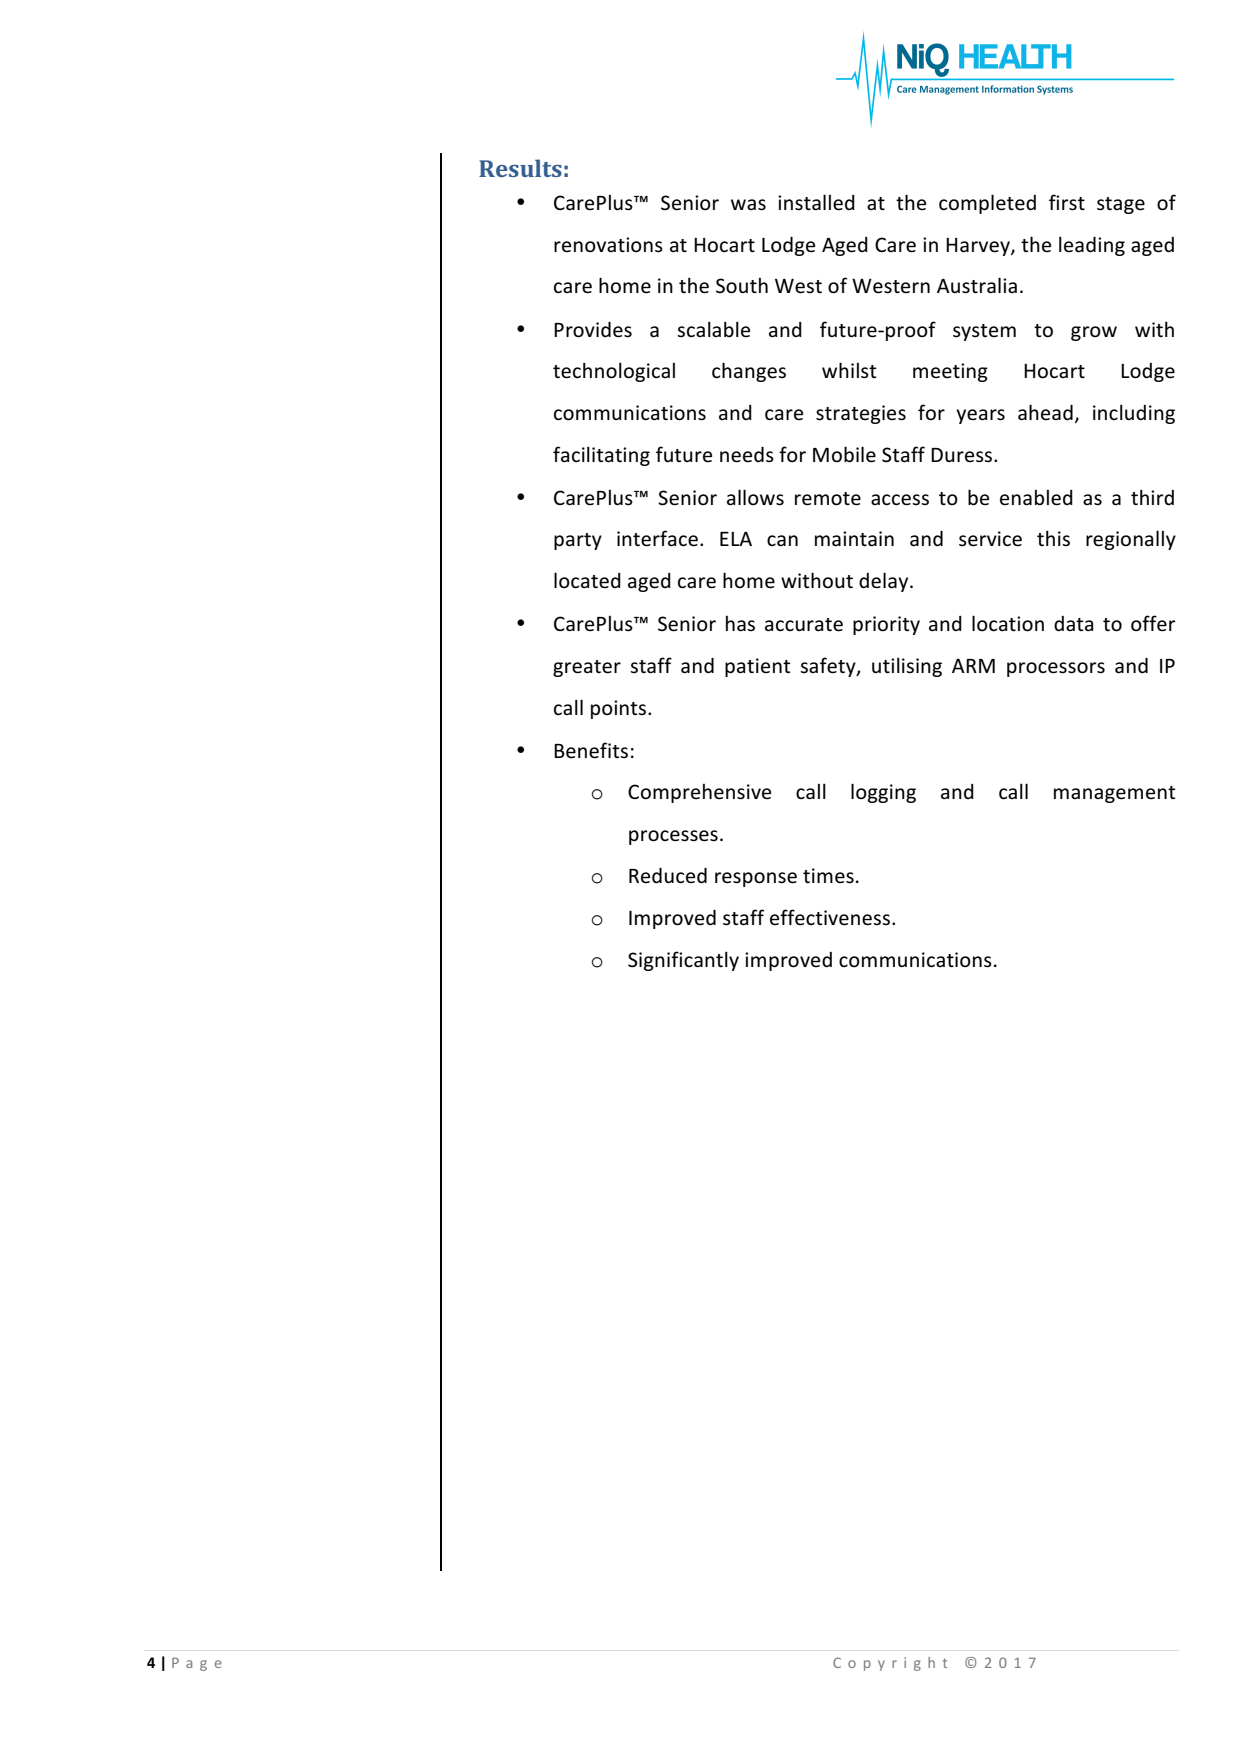  Describe the element at coordinates (608, 245) in the screenshot. I see `renovations` at that location.
